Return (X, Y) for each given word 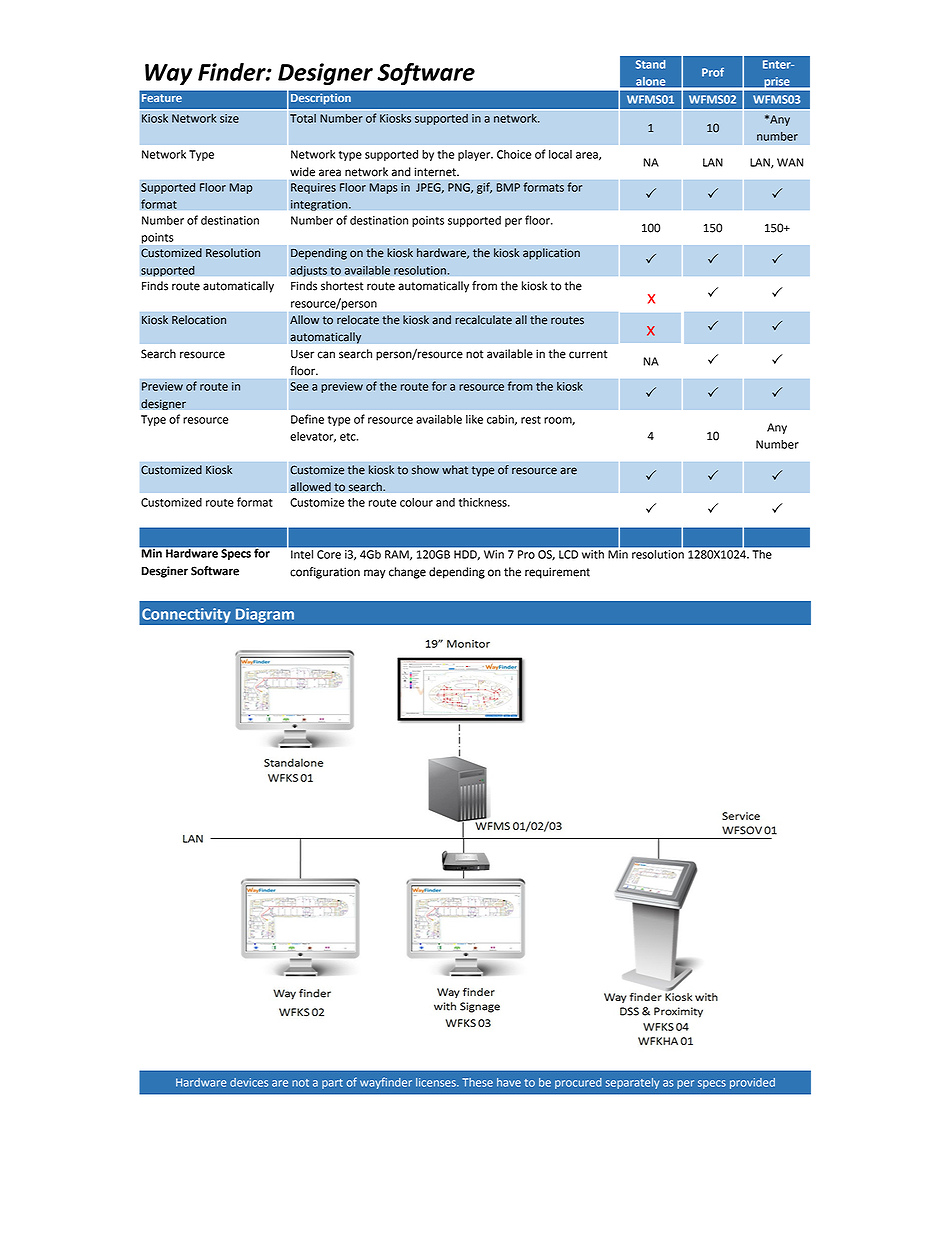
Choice (514, 154)
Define (307, 419)
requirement (557, 573)
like (474, 419)
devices (249, 1082)
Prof (713, 72)
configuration (325, 573)
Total (303, 118)
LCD (568, 554)
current (588, 354)
